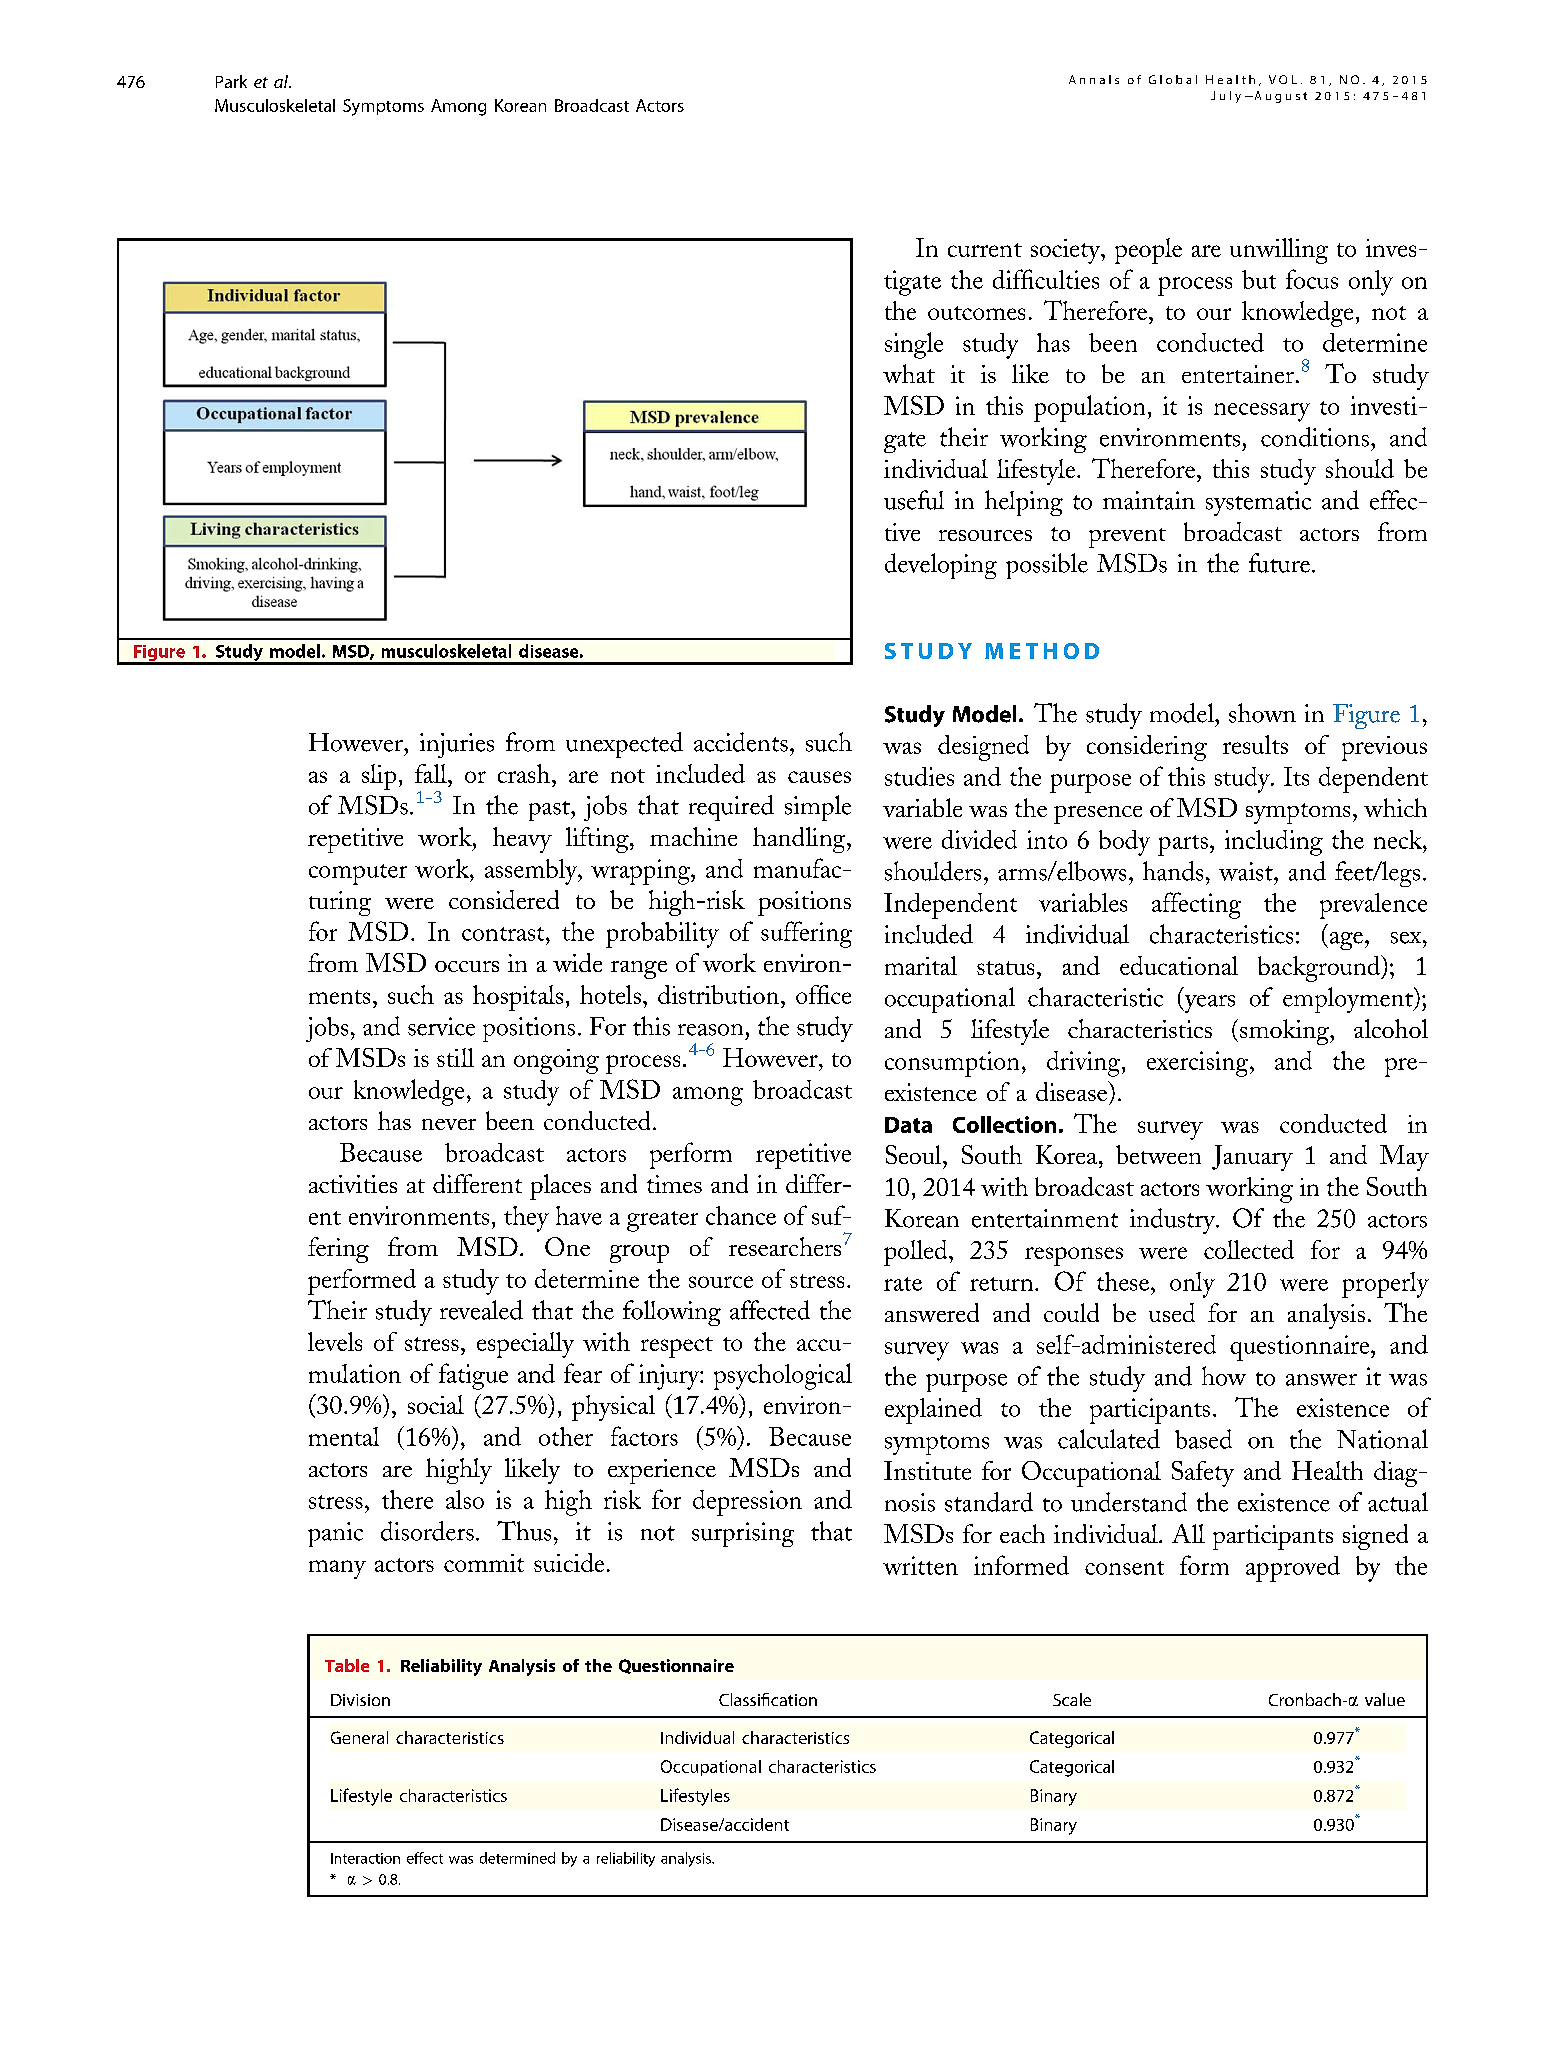 The height and width of the page is (2067, 1544). Describe the element at coordinates (467, 966) in the page. I see `occurs` at that location.
